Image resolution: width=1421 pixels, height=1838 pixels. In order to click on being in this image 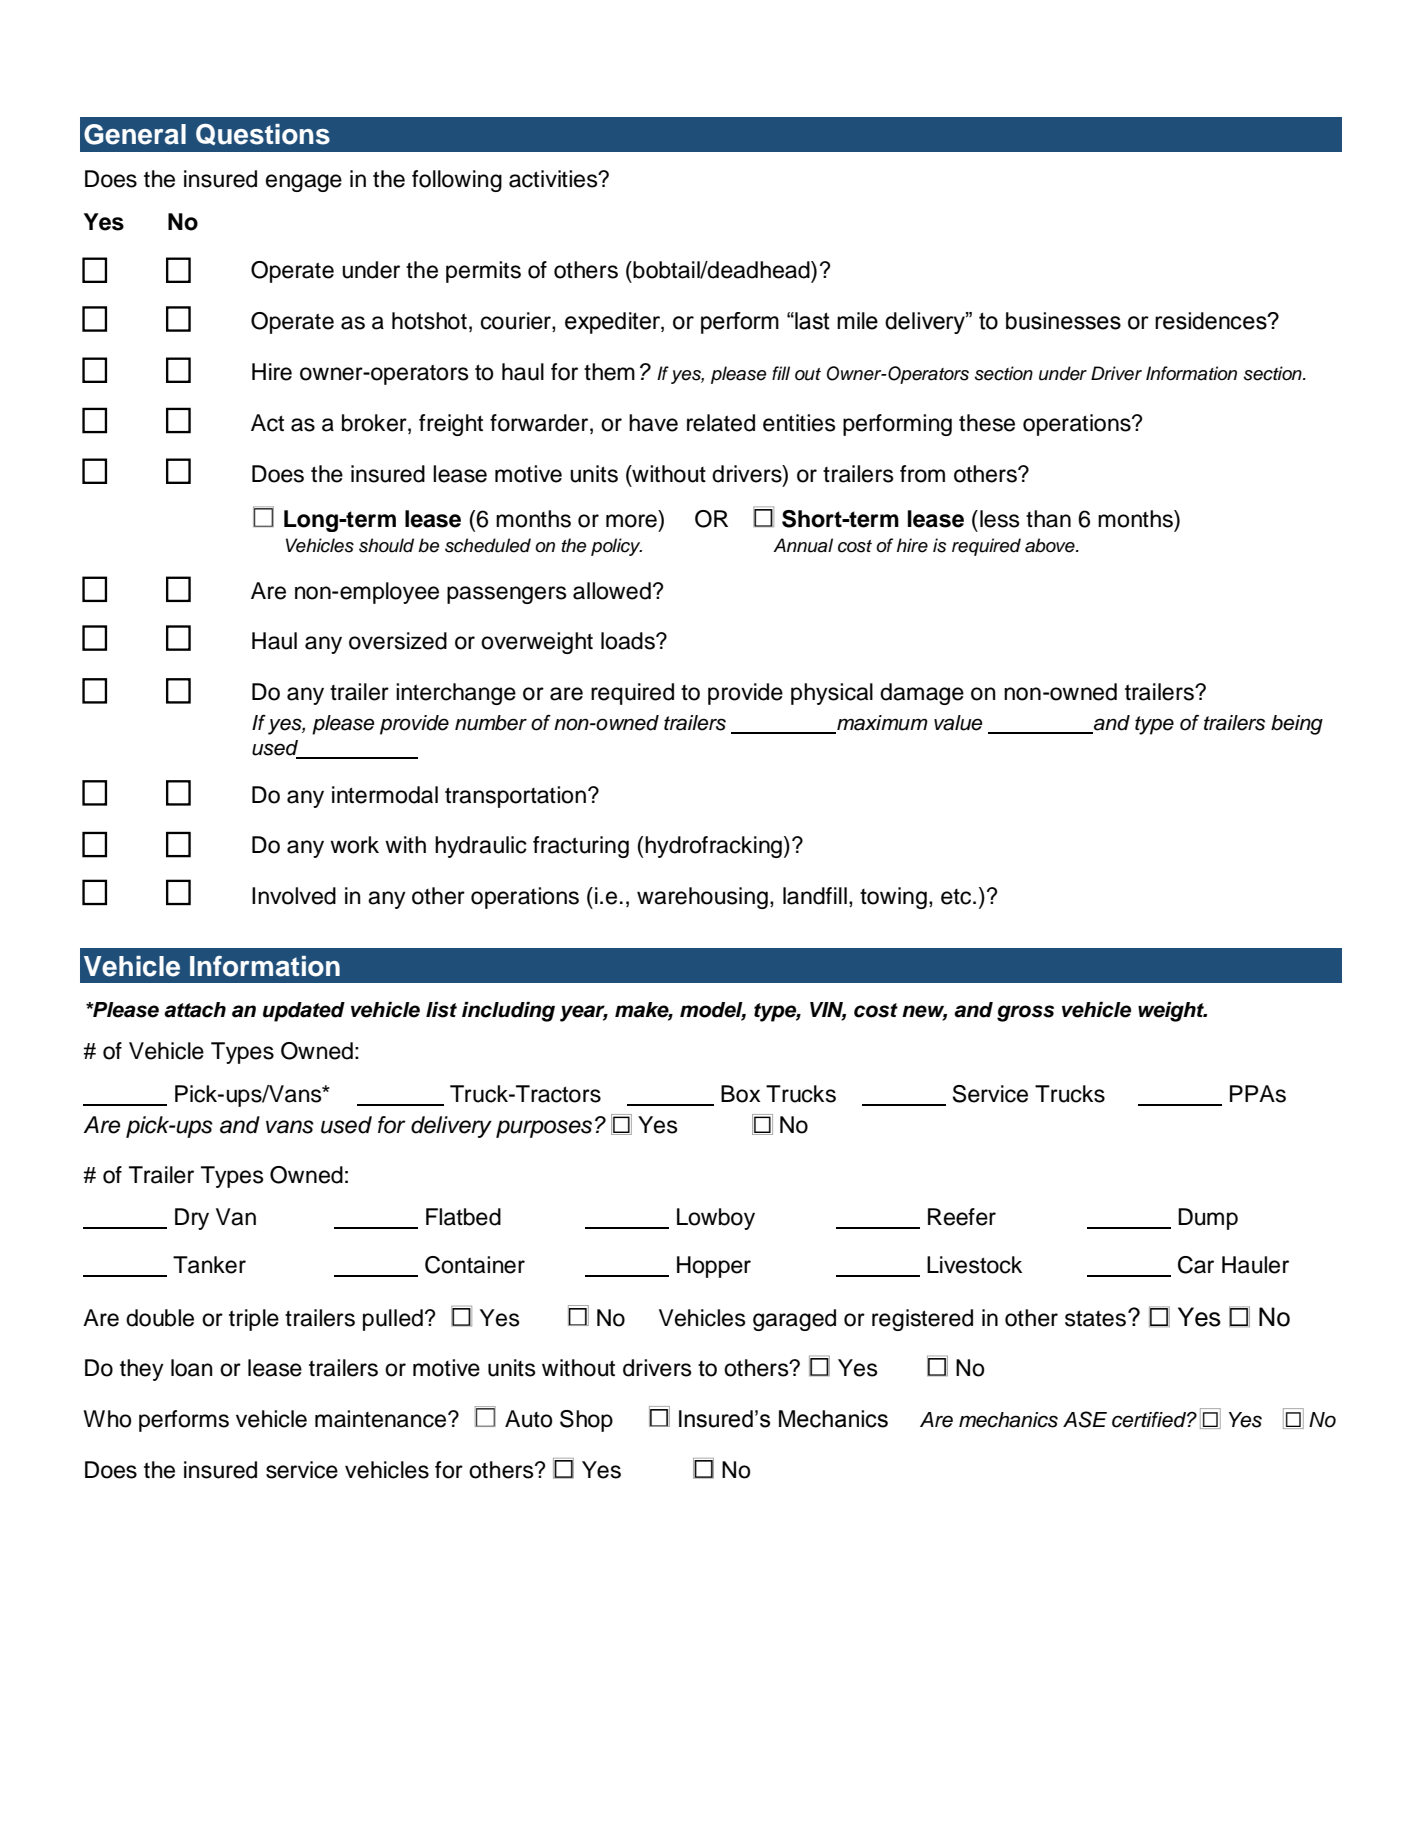, I will do `click(1297, 725)`.
